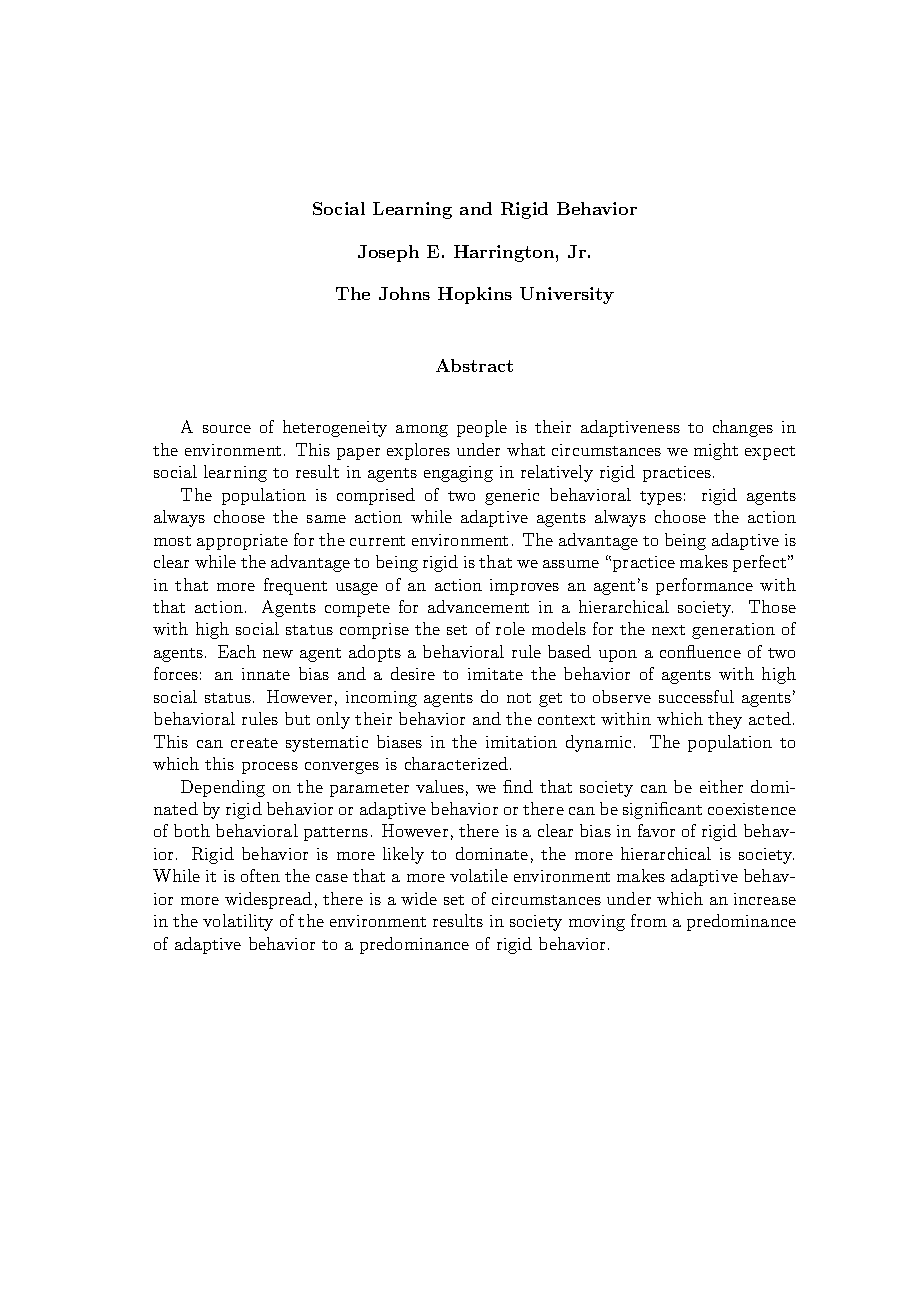  What do you see at coordinates (495, 674) in the page?
I see `imitate` at bounding box center [495, 674].
